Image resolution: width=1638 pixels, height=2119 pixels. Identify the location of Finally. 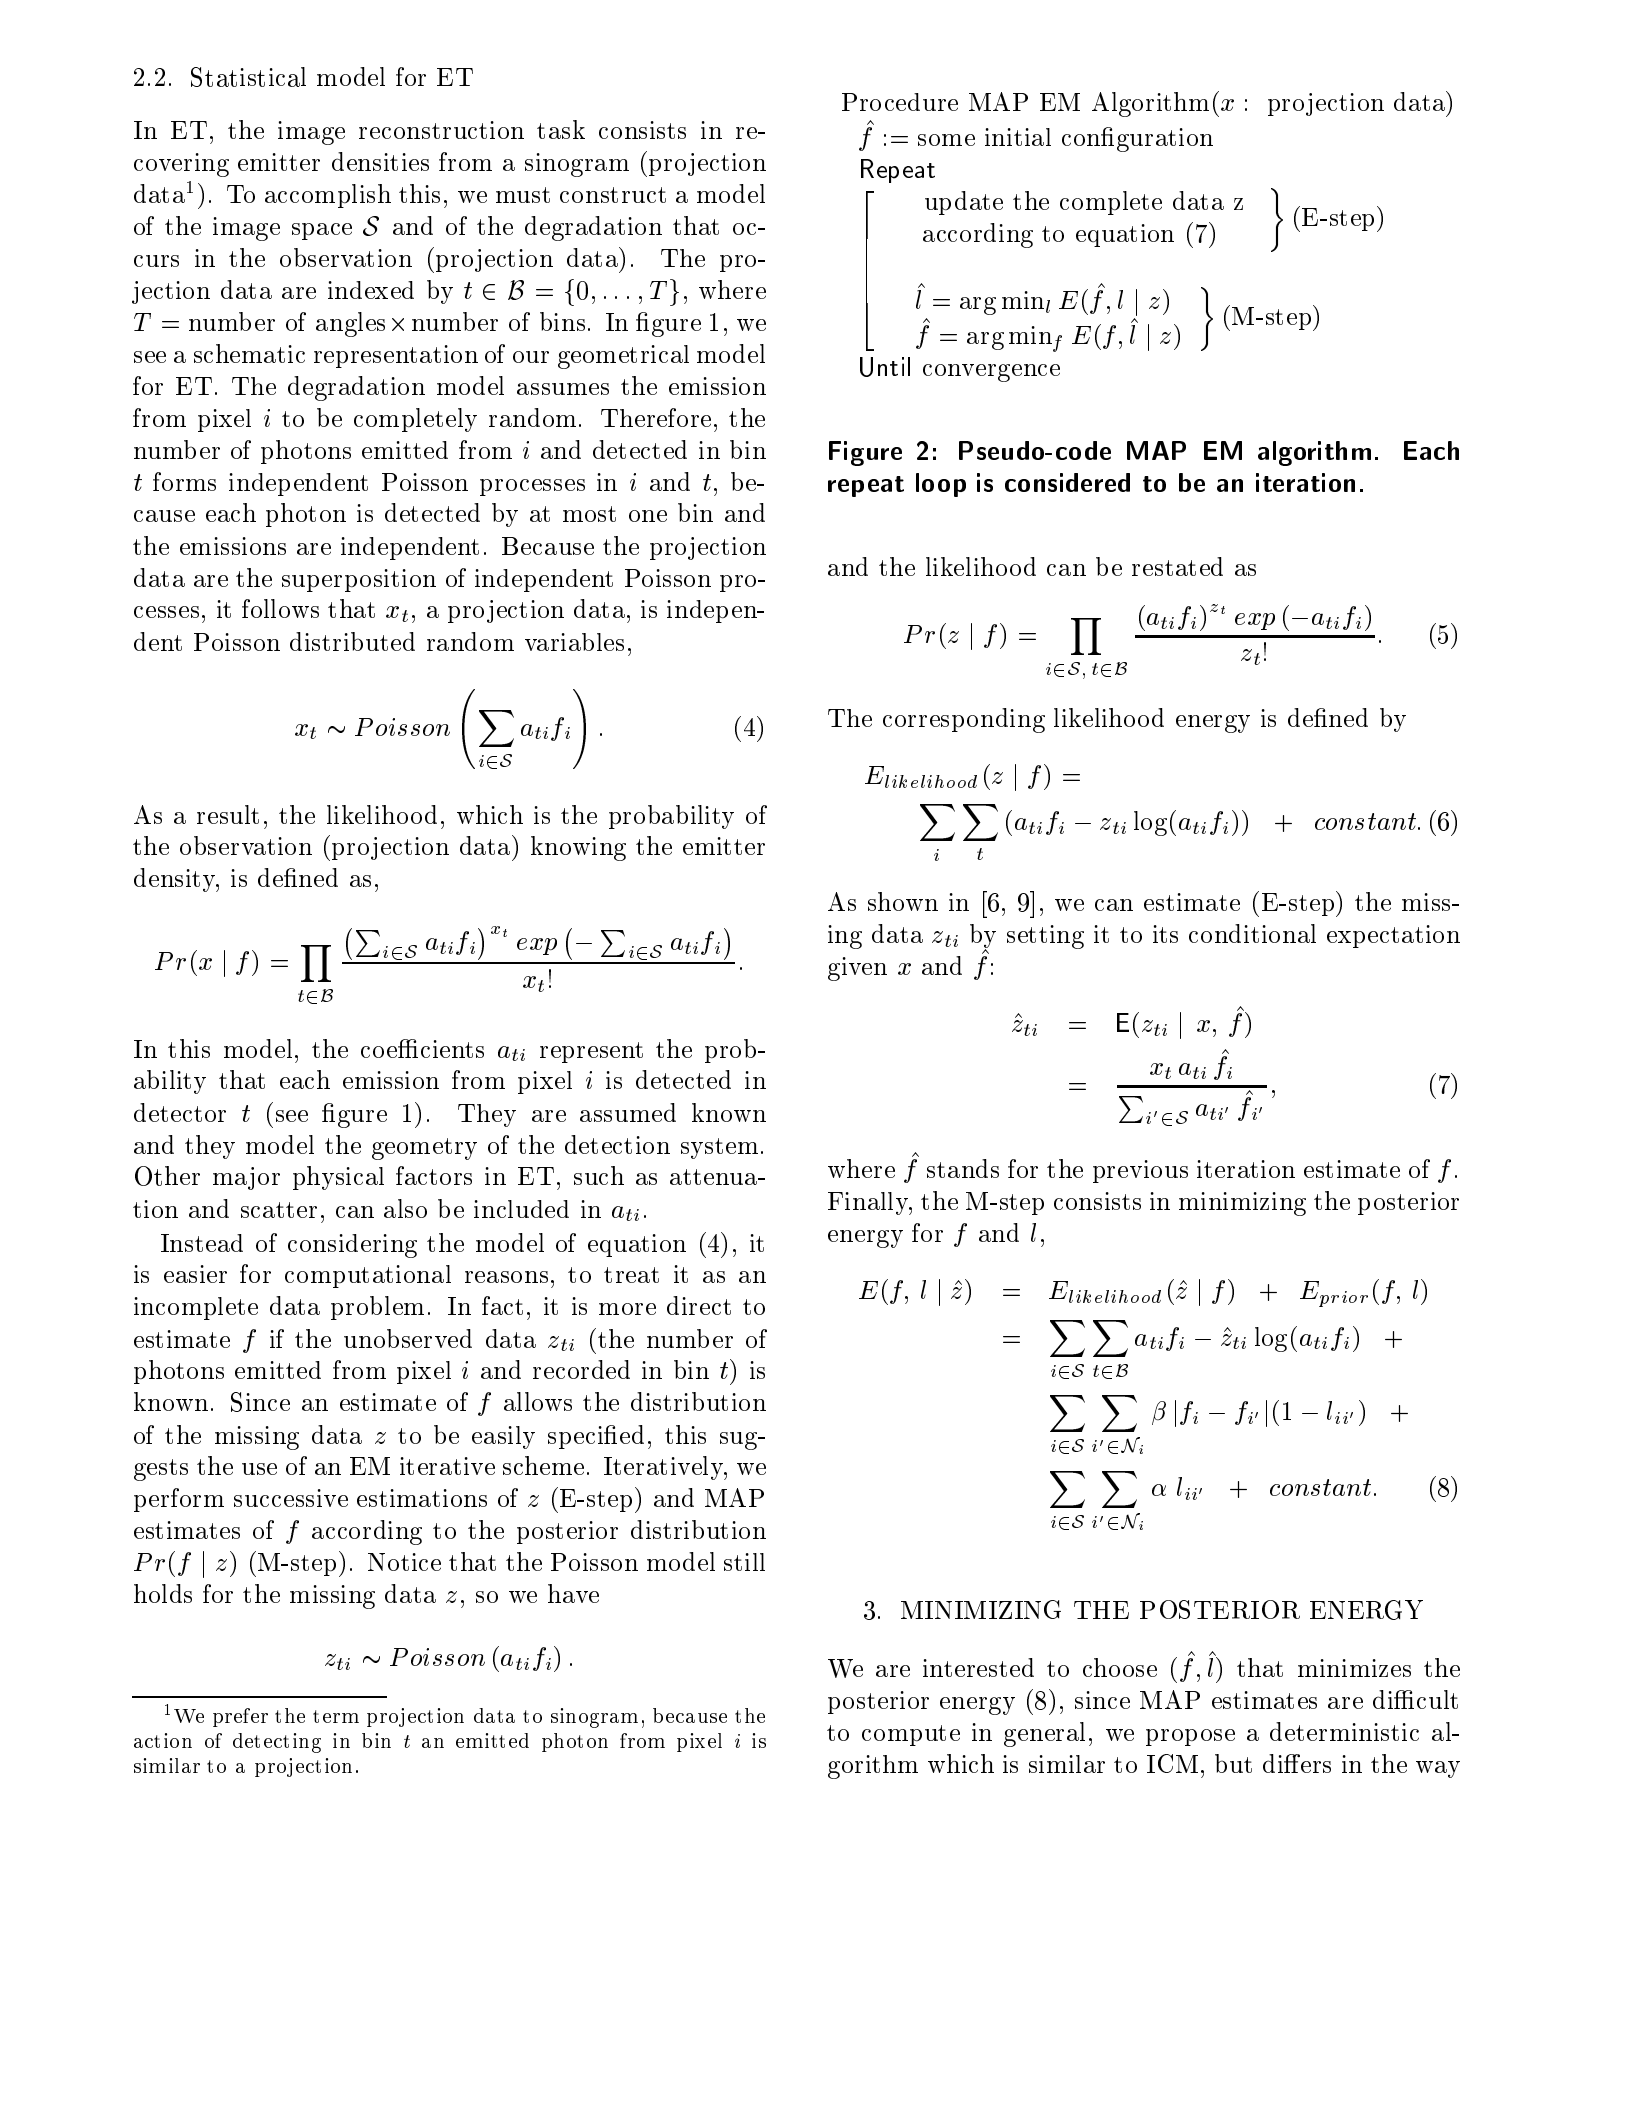
(869, 1203).
